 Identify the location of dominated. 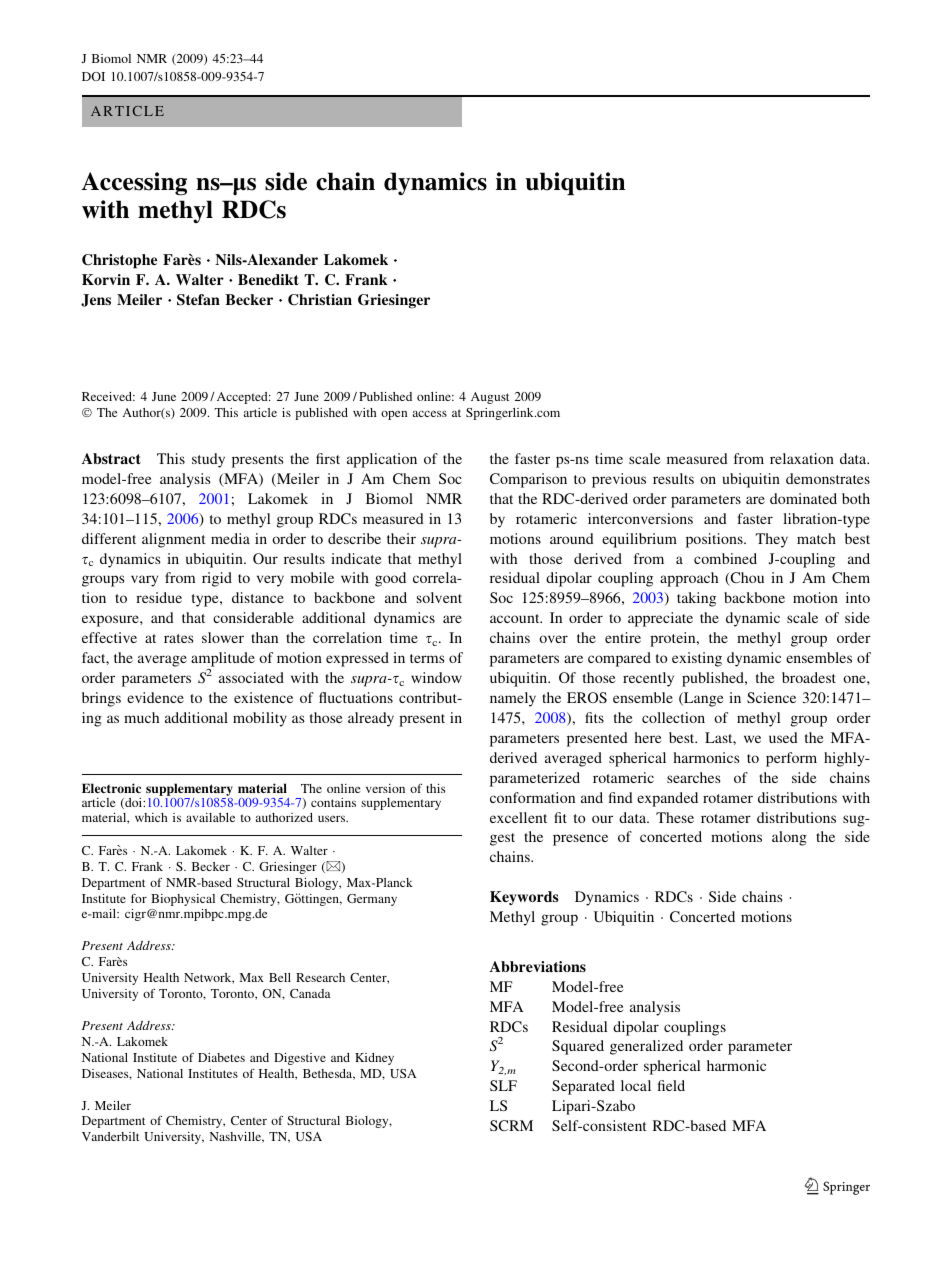
(803, 498).
